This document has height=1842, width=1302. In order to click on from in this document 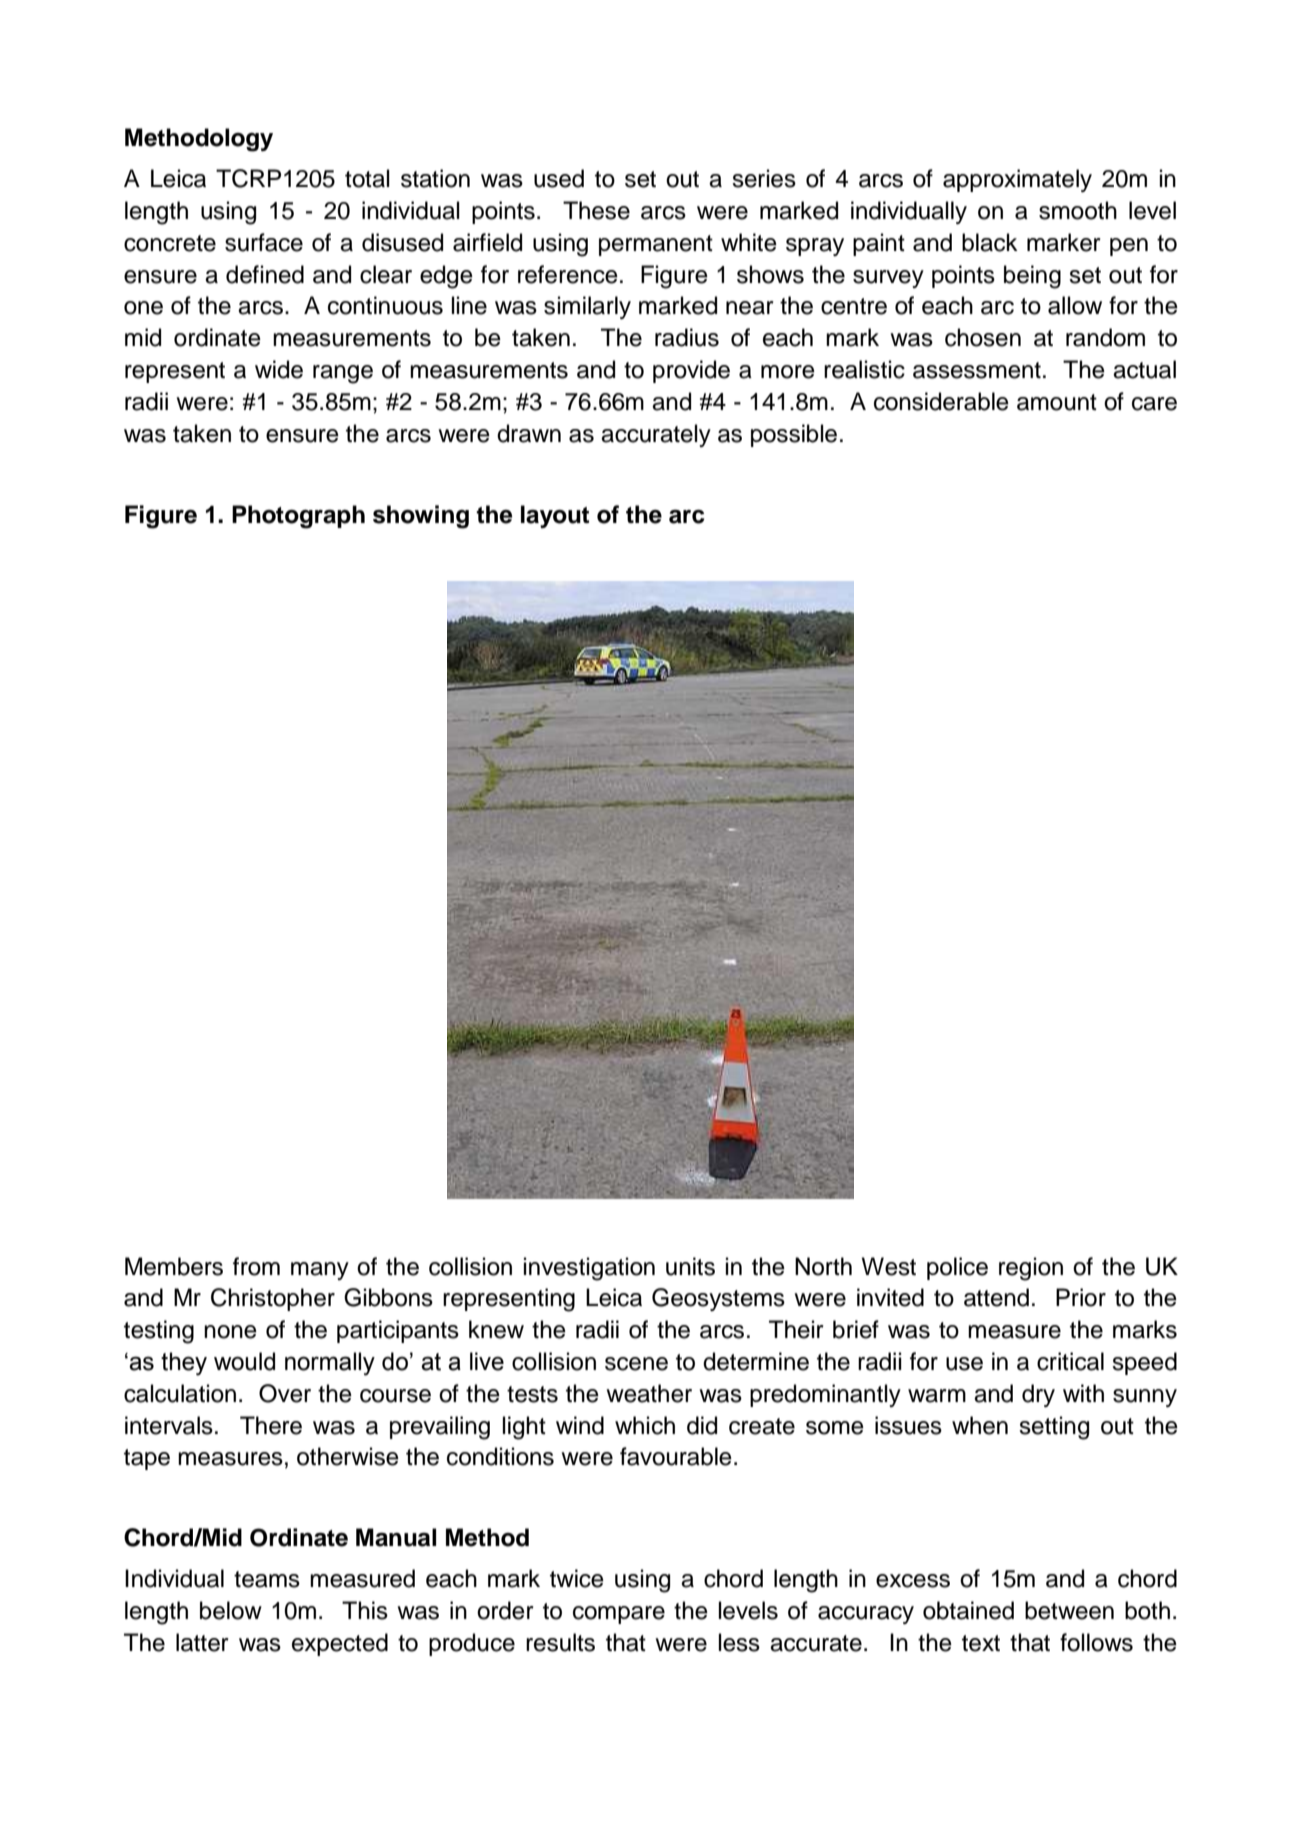, I will do `click(256, 1266)`.
